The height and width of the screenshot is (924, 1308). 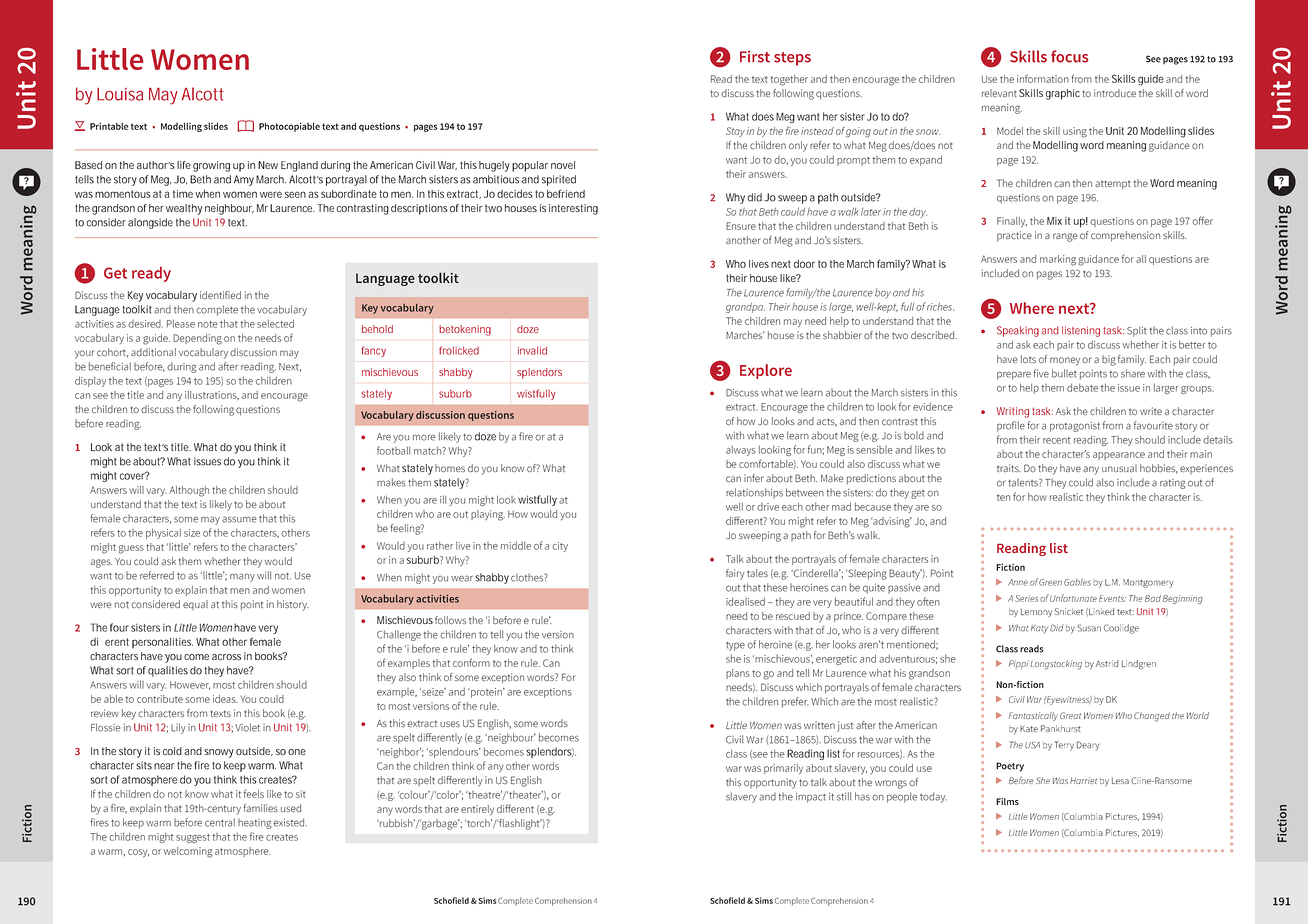 What do you see at coordinates (1043, 78) in the screenshot?
I see `information` at bounding box center [1043, 78].
